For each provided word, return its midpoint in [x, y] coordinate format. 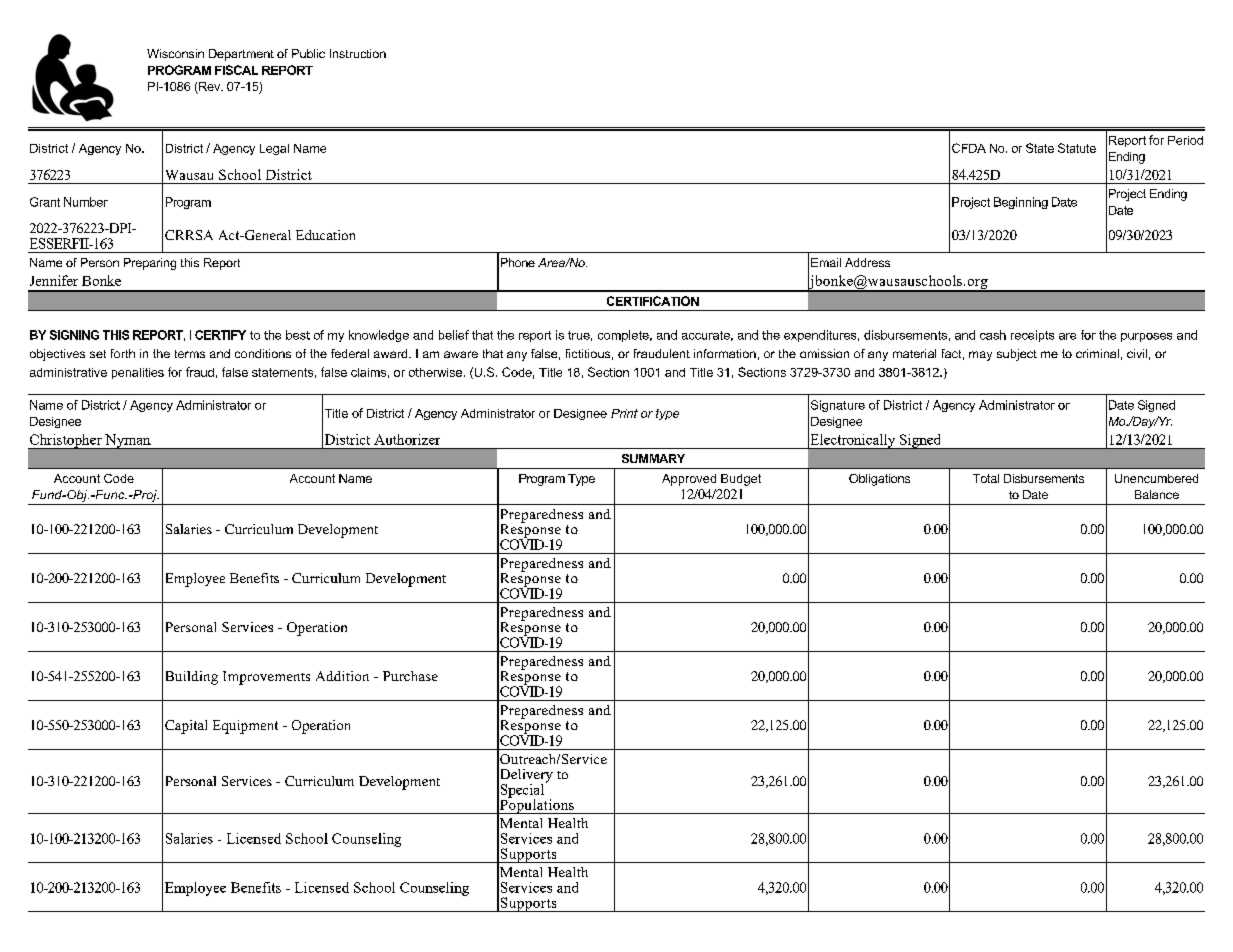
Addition [342, 676]
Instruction [358, 53]
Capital [186, 727]
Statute [1077, 148]
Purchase [410, 676]
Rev [210, 88]
